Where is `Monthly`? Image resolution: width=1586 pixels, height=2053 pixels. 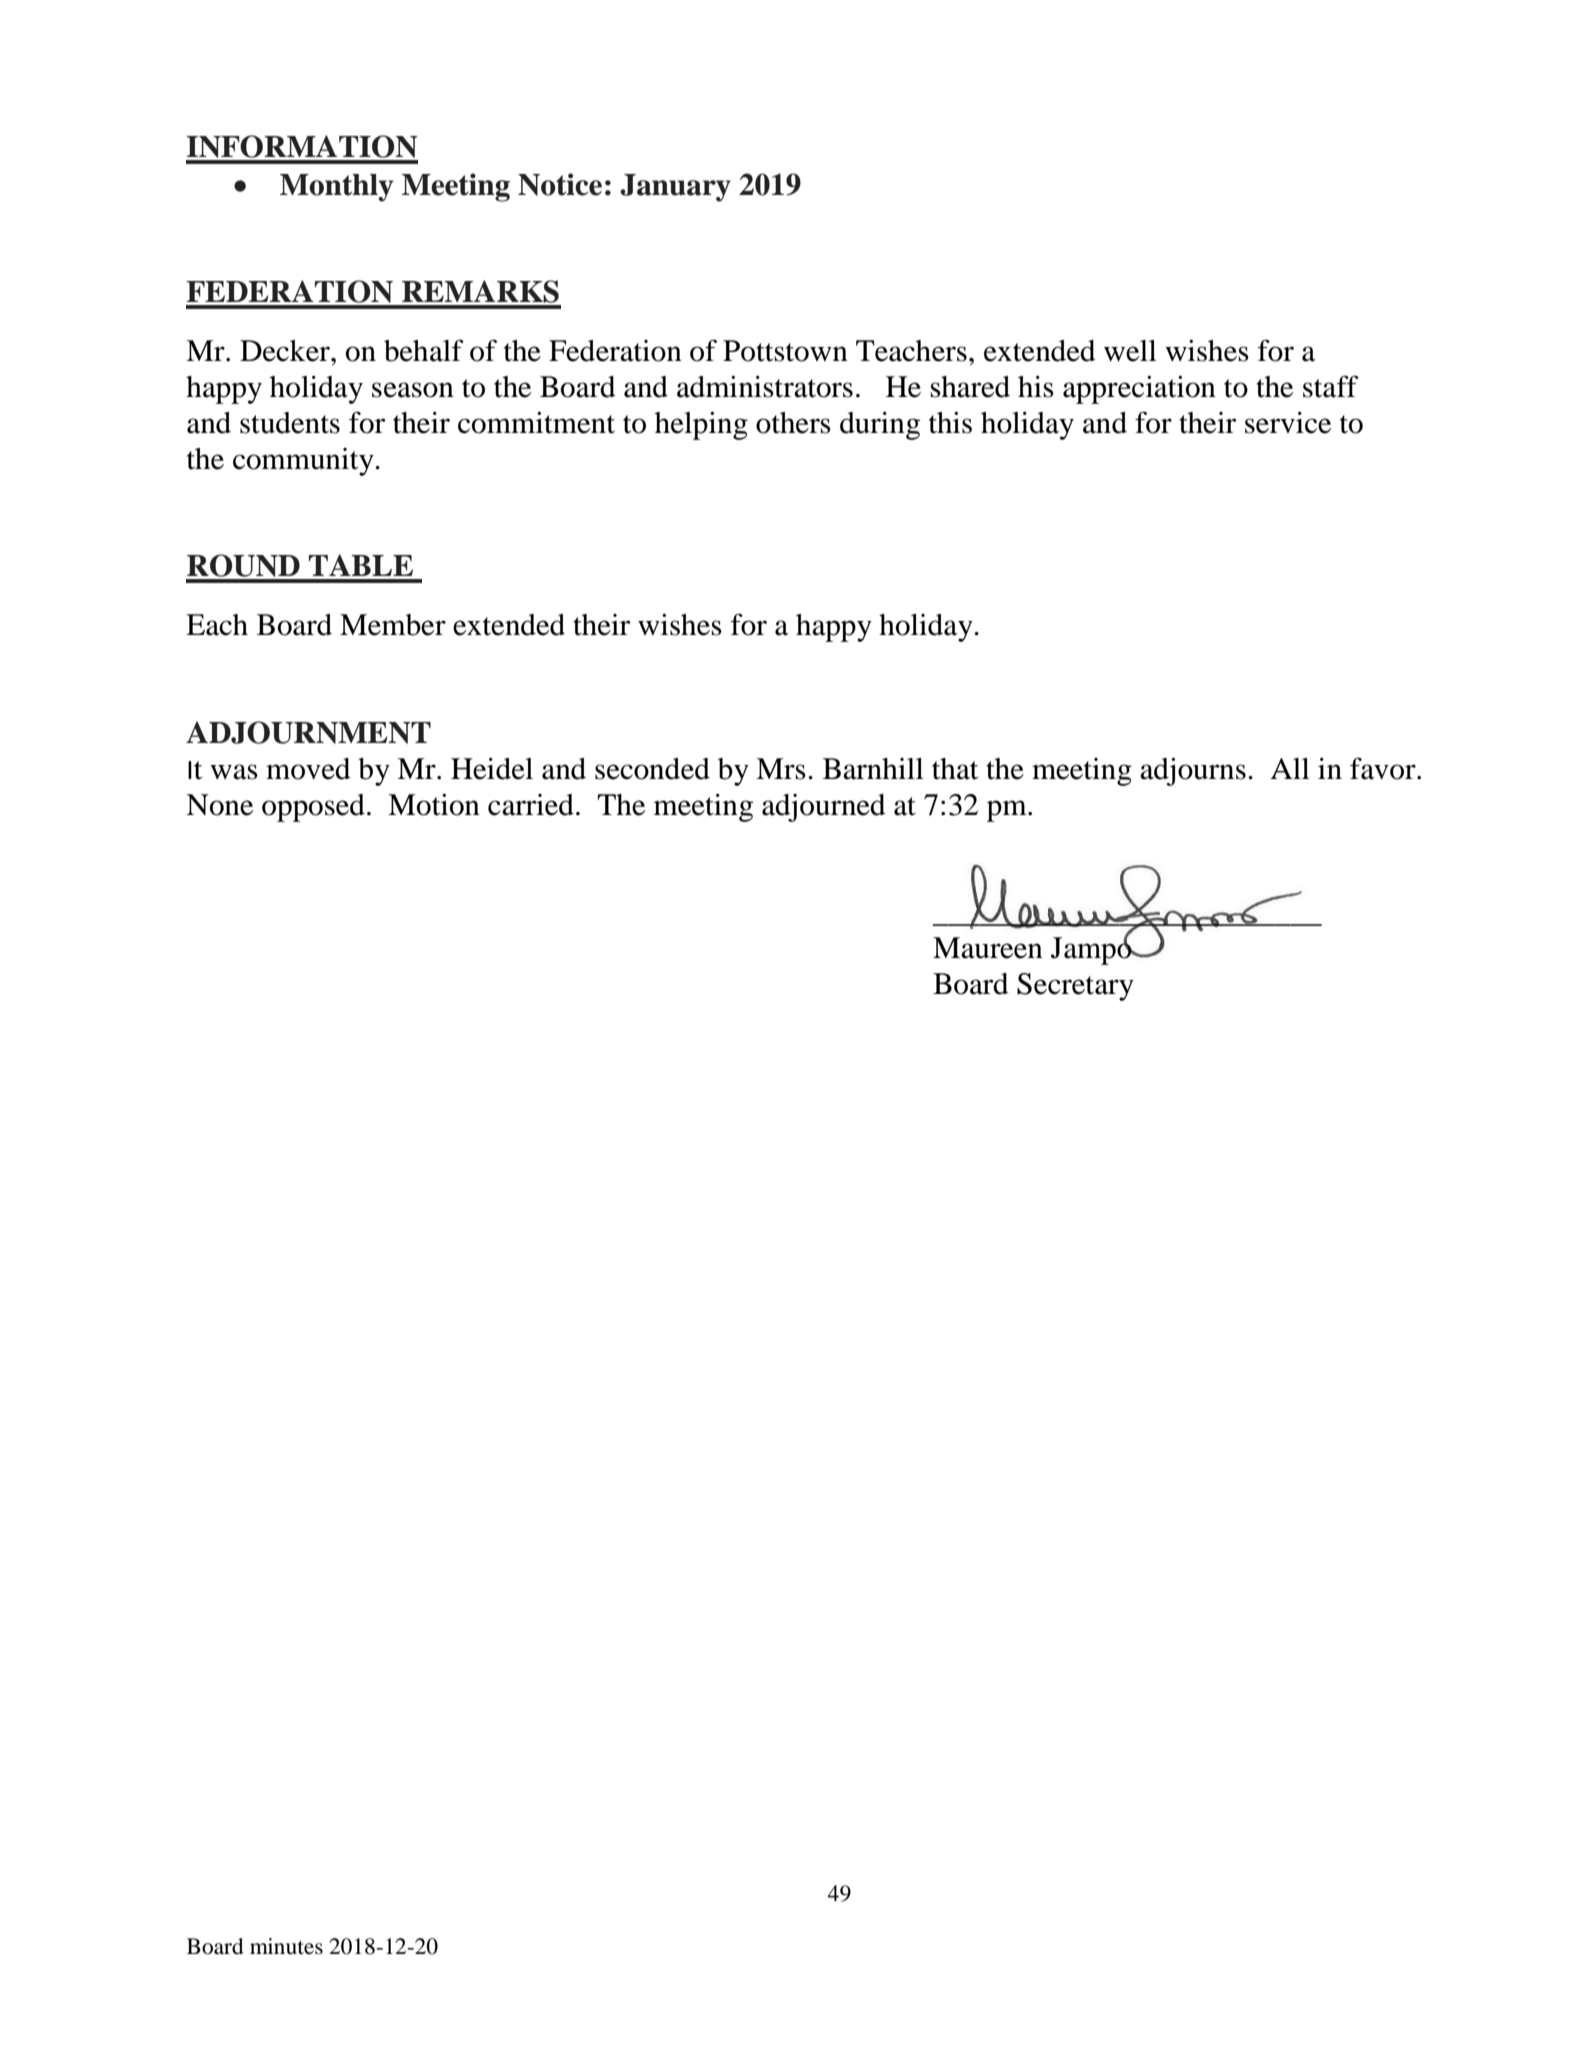 Monthly is located at coordinates (337, 188).
